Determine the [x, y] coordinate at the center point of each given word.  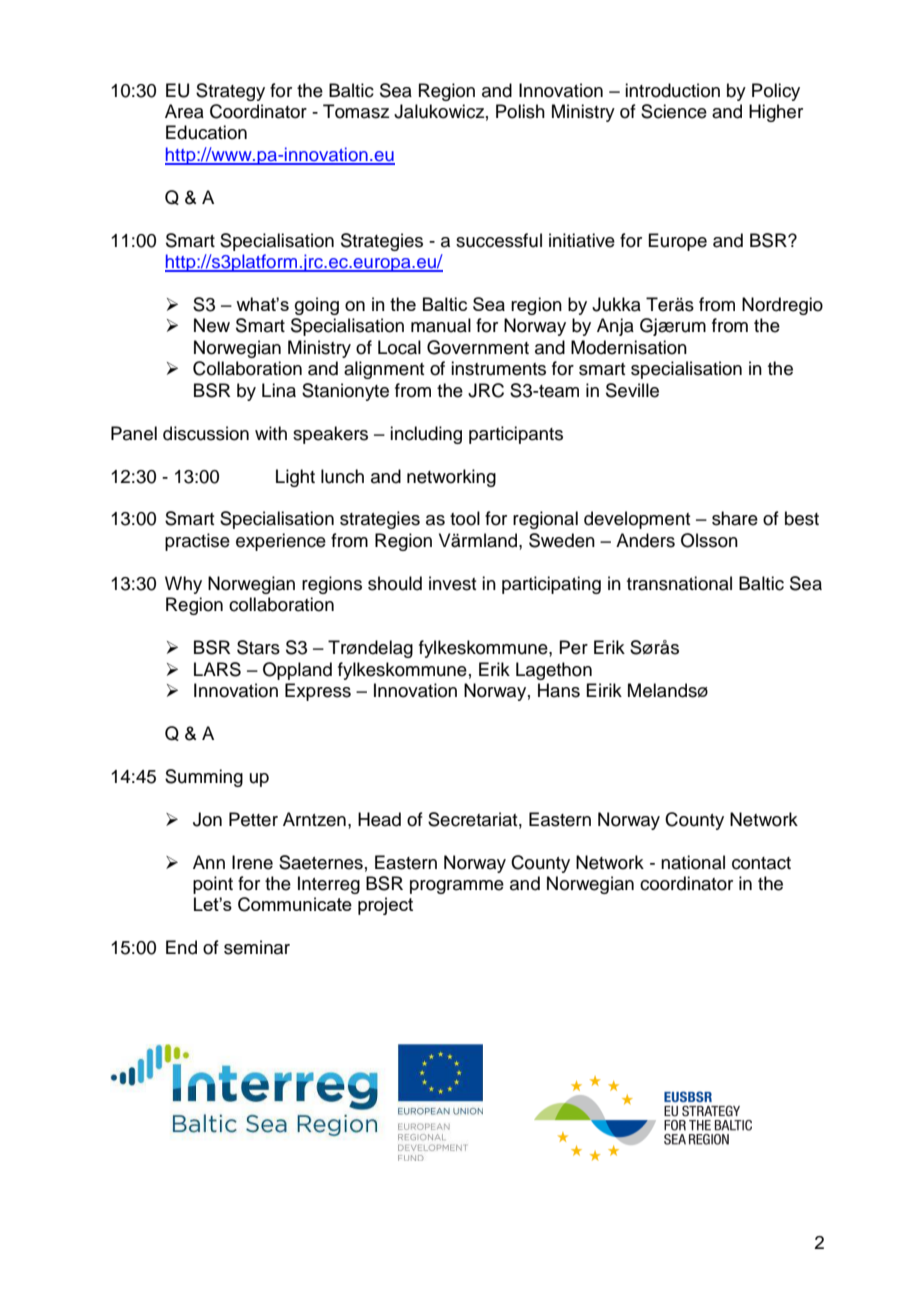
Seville [632, 390]
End [181, 947]
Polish [520, 111]
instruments [498, 368]
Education [206, 132]
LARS [217, 669]
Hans [559, 690]
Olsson [709, 540]
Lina [279, 390]
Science [674, 111]
